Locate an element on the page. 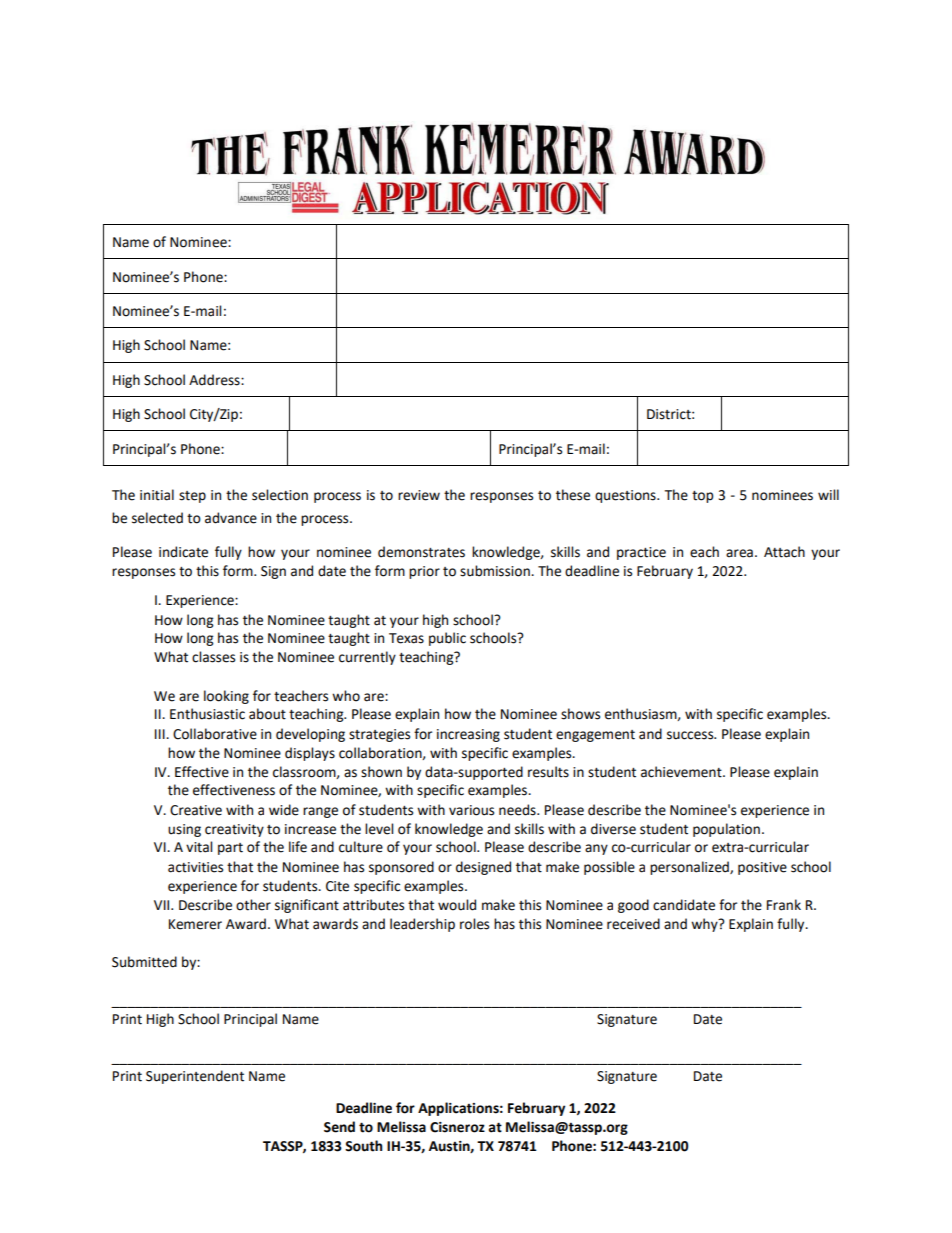  submission is located at coordinates (496, 571).
